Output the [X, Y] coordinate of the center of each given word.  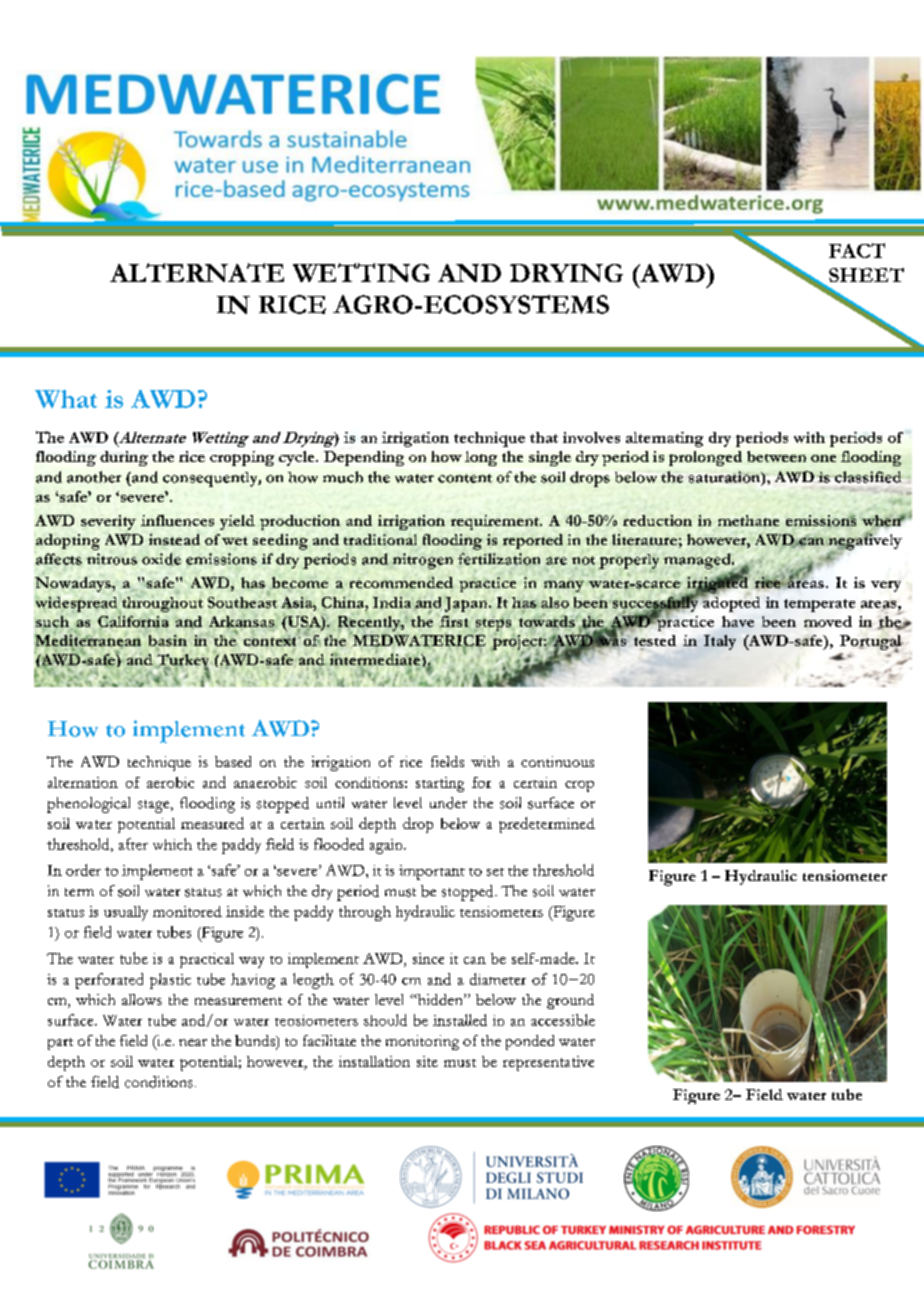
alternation [83, 782]
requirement [496, 522]
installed [460, 1020]
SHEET [866, 275]
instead [174, 539]
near [193, 1042]
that [544, 437]
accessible [563, 1020]
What [66, 399]
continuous [557, 761]
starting [440, 784]
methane [748, 520]
